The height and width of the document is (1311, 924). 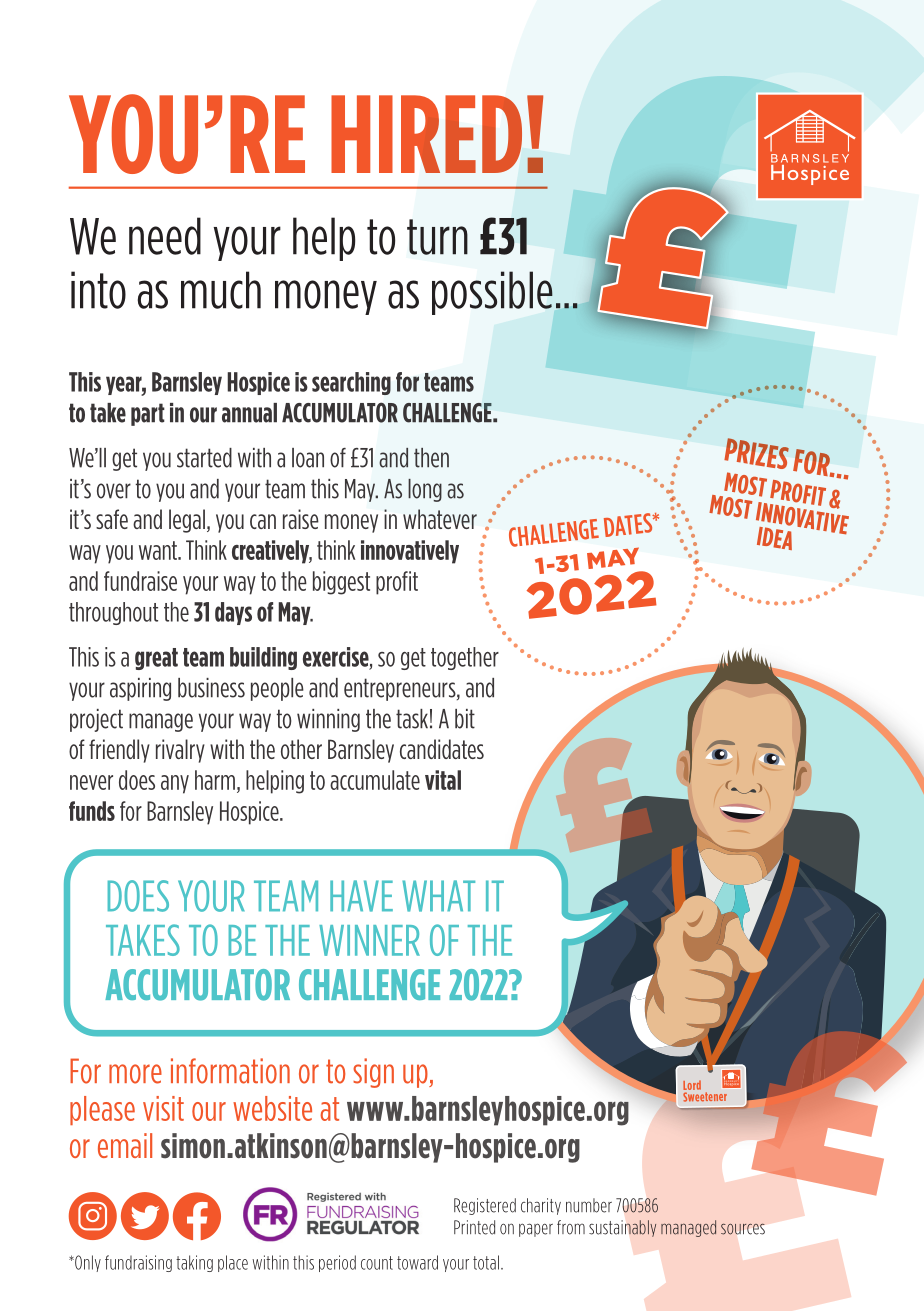 I want to click on sustainably, so click(x=623, y=1228).
